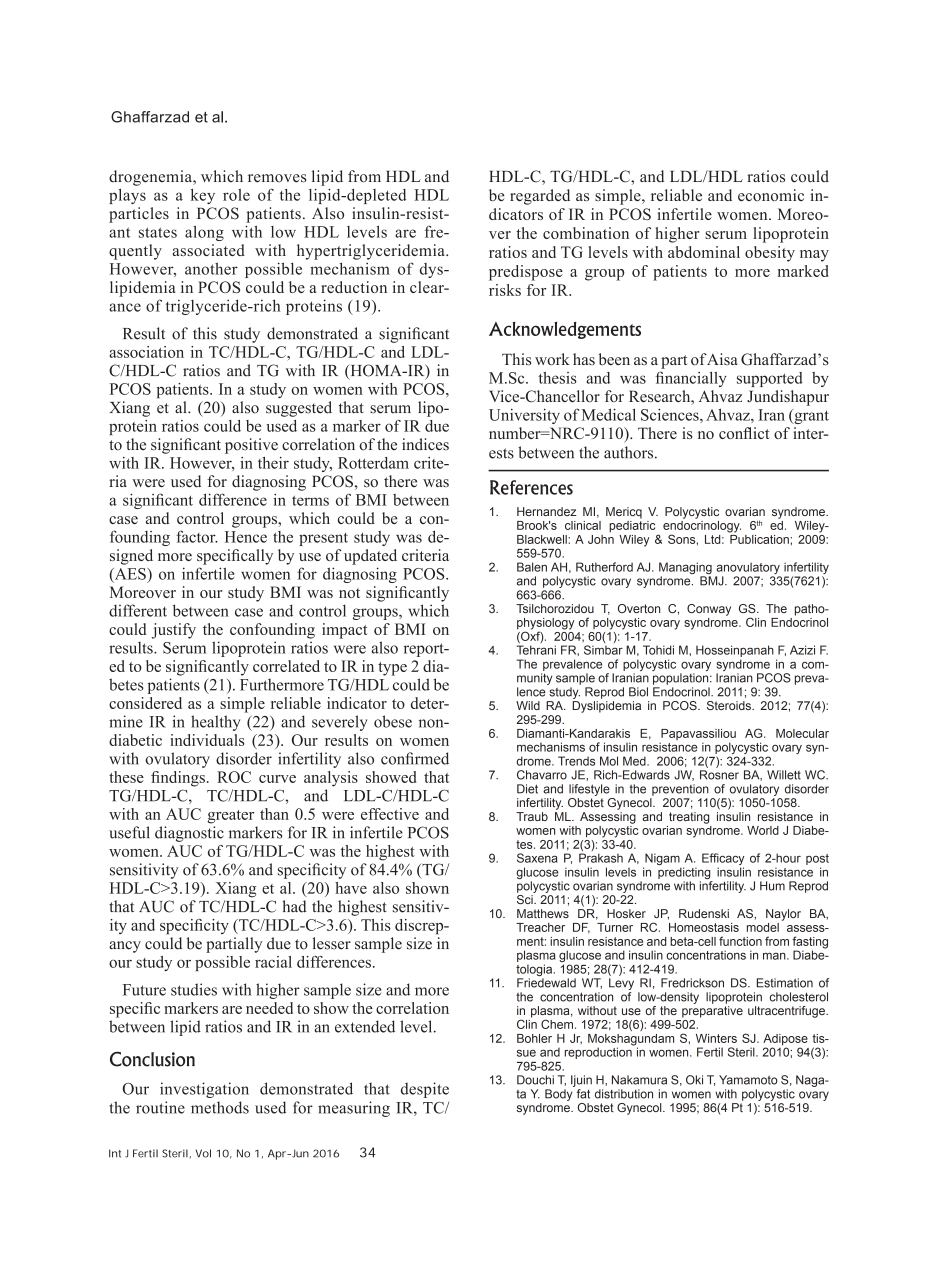  Describe the element at coordinates (744, 433) in the image. I see `conflict` at that location.
